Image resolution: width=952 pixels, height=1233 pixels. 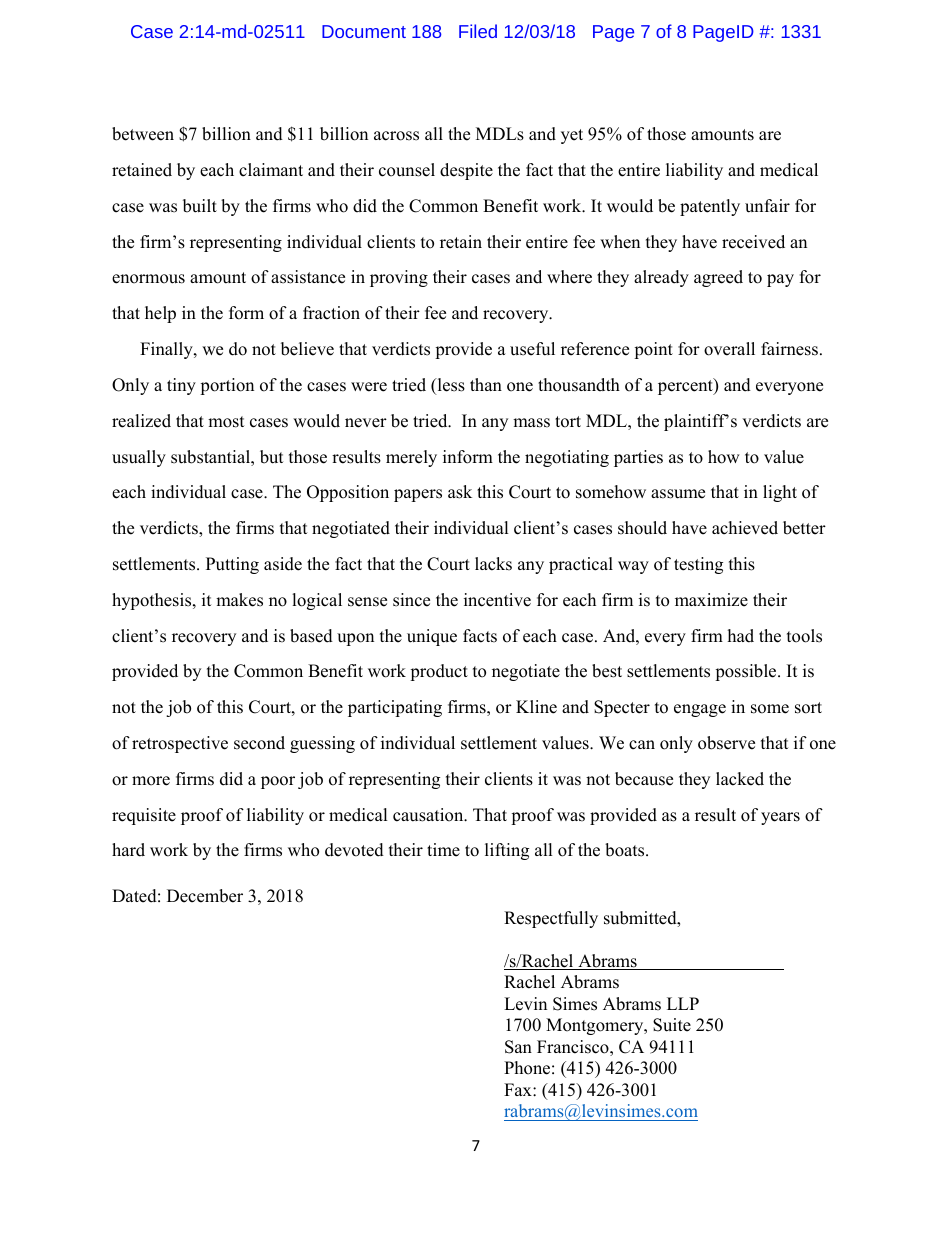 I want to click on observe, so click(x=726, y=743).
